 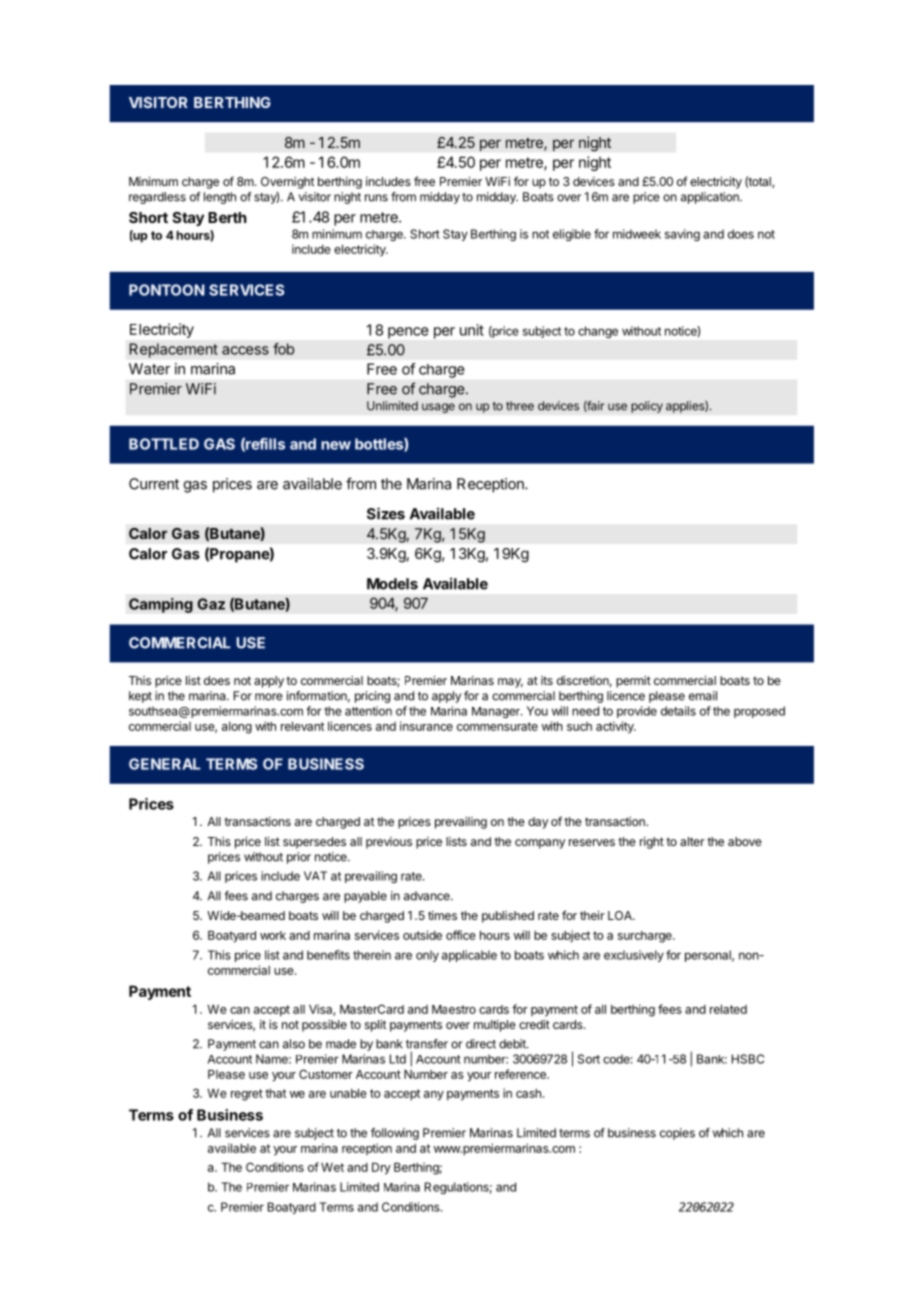 What do you see at coordinates (395, 1134) in the screenshot?
I see `following` at bounding box center [395, 1134].
